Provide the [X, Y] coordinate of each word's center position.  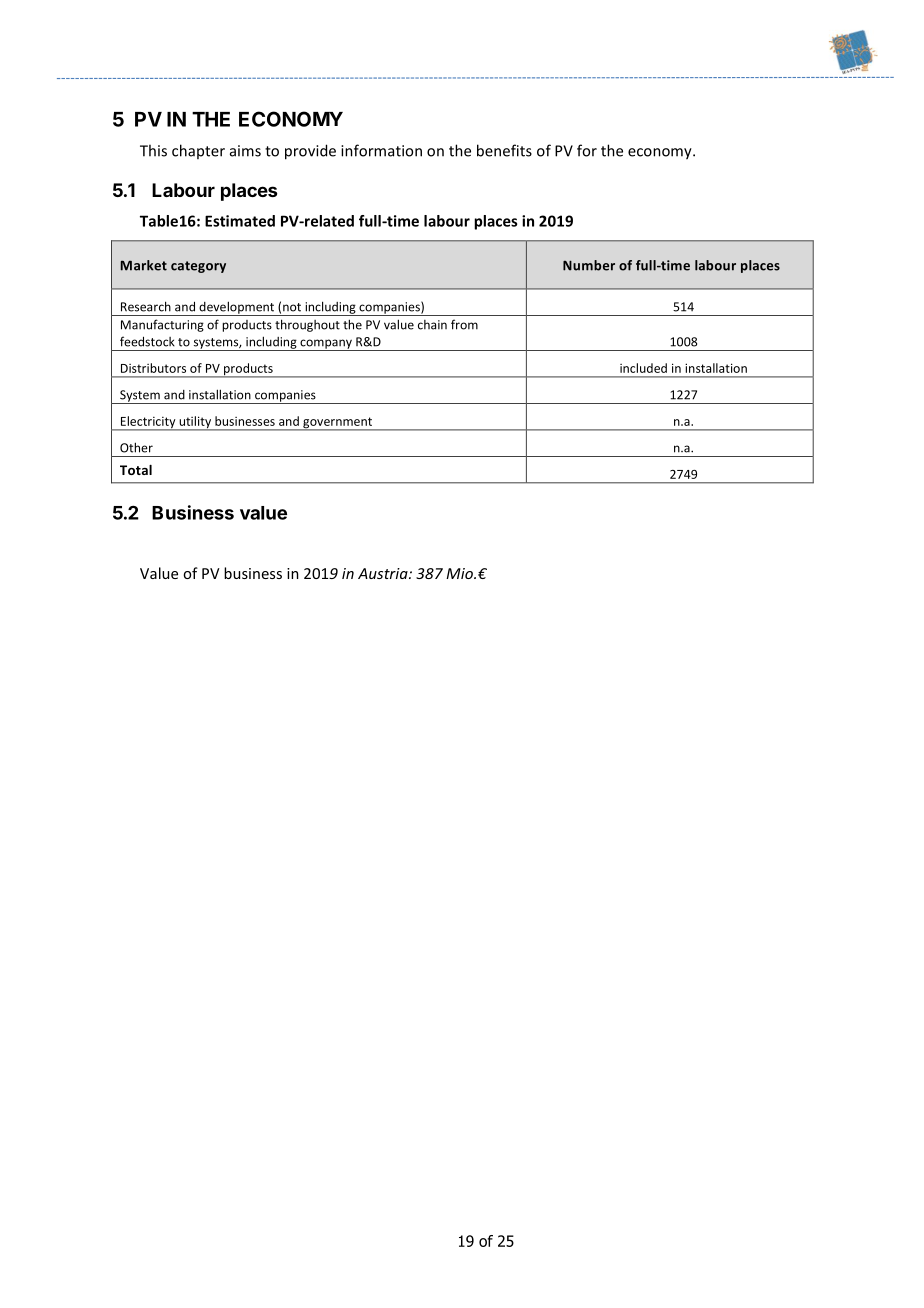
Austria [384, 573]
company [326, 345]
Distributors [153, 368]
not [292, 307]
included [643, 368]
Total [136, 470]
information [381, 150]
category [198, 267]
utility [195, 423]
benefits [504, 150]
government [337, 424]
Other [136, 447]
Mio [460, 573]
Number [589, 265]
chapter [198, 151]
